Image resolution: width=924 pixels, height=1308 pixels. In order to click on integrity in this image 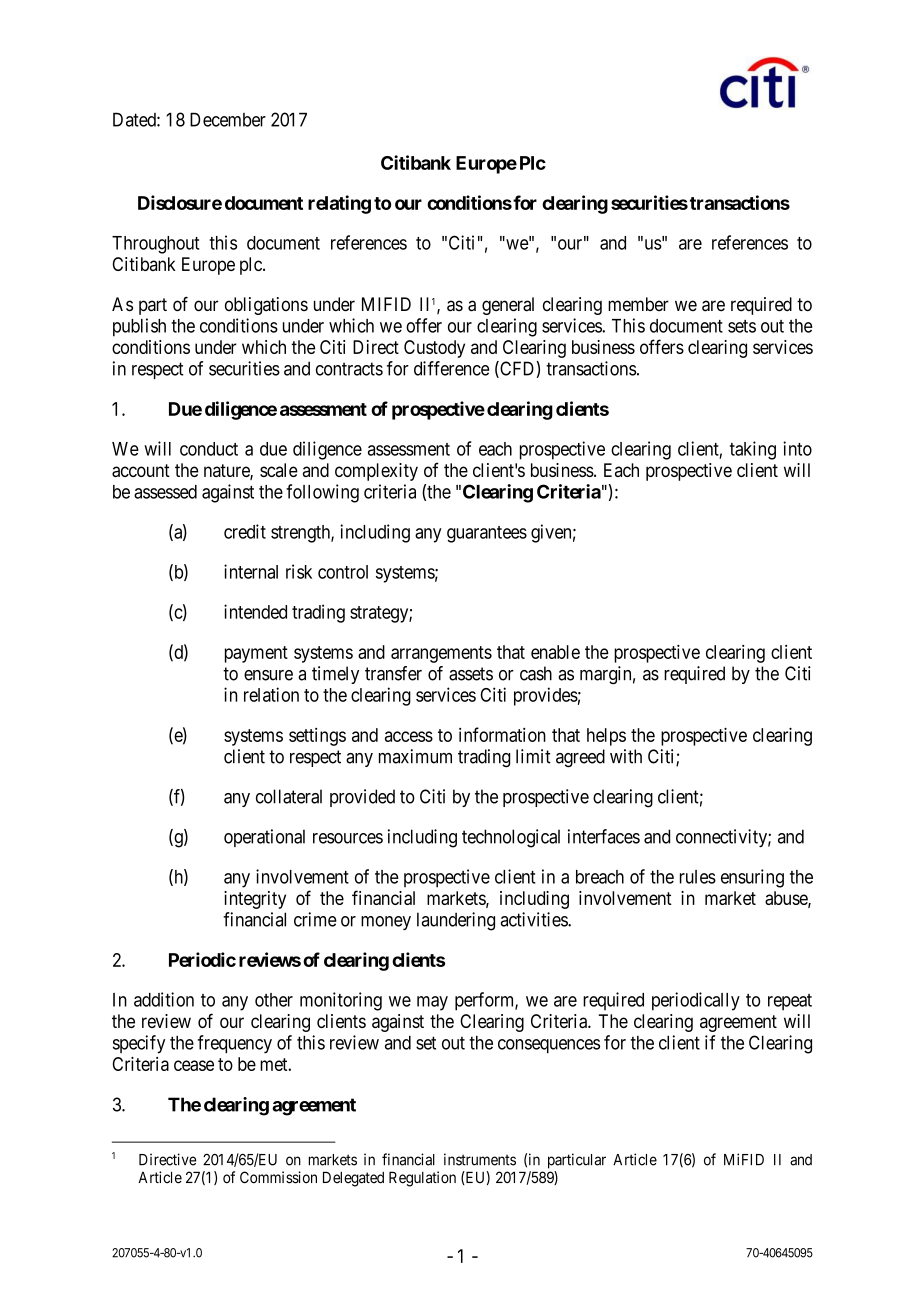, I will do `click(255, 900)`.
